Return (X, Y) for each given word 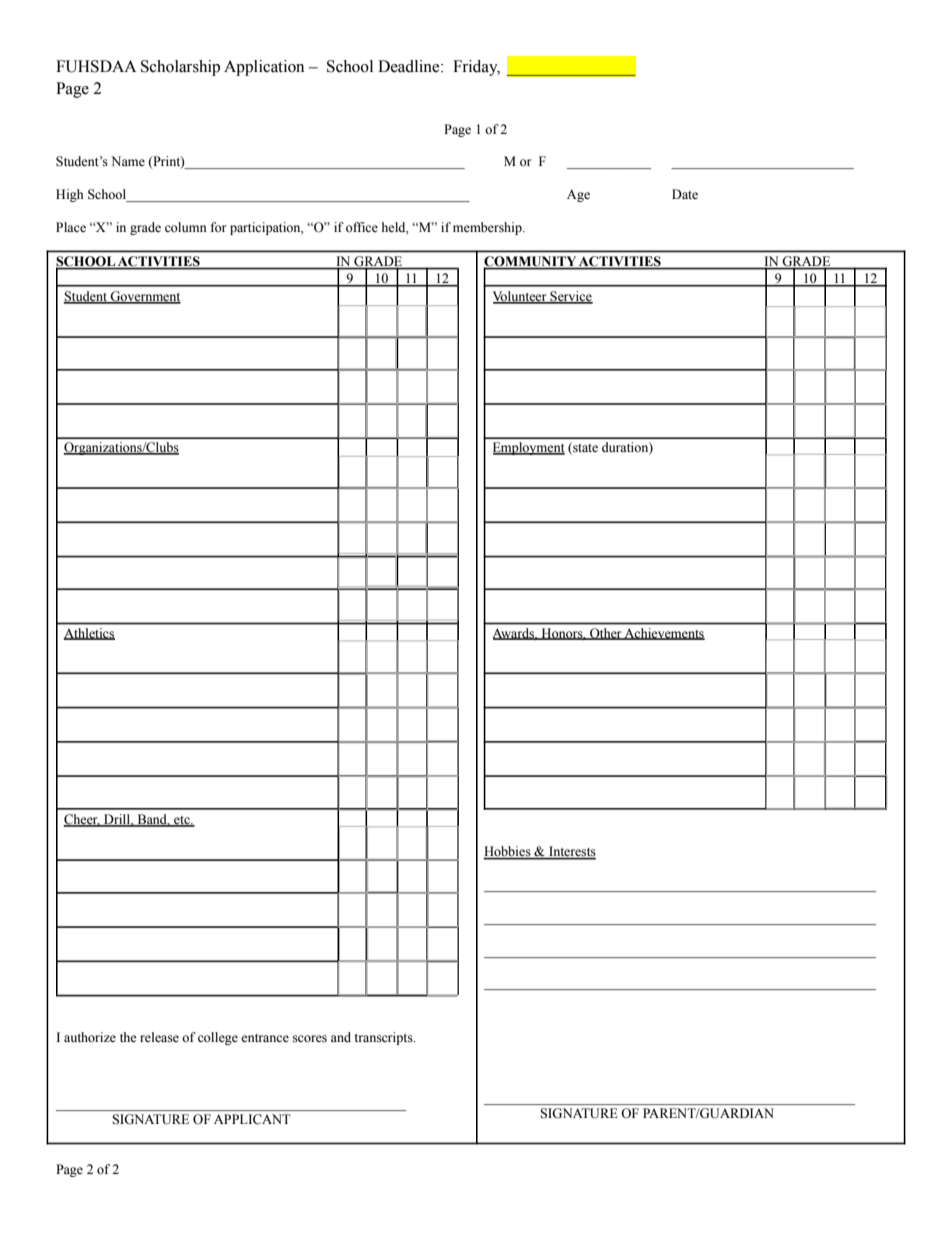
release (159, 1037)
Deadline (410, 66)
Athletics (89, 634)
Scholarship (180, 68)
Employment (529, 448)
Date (685, 194)
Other (606, 634)
